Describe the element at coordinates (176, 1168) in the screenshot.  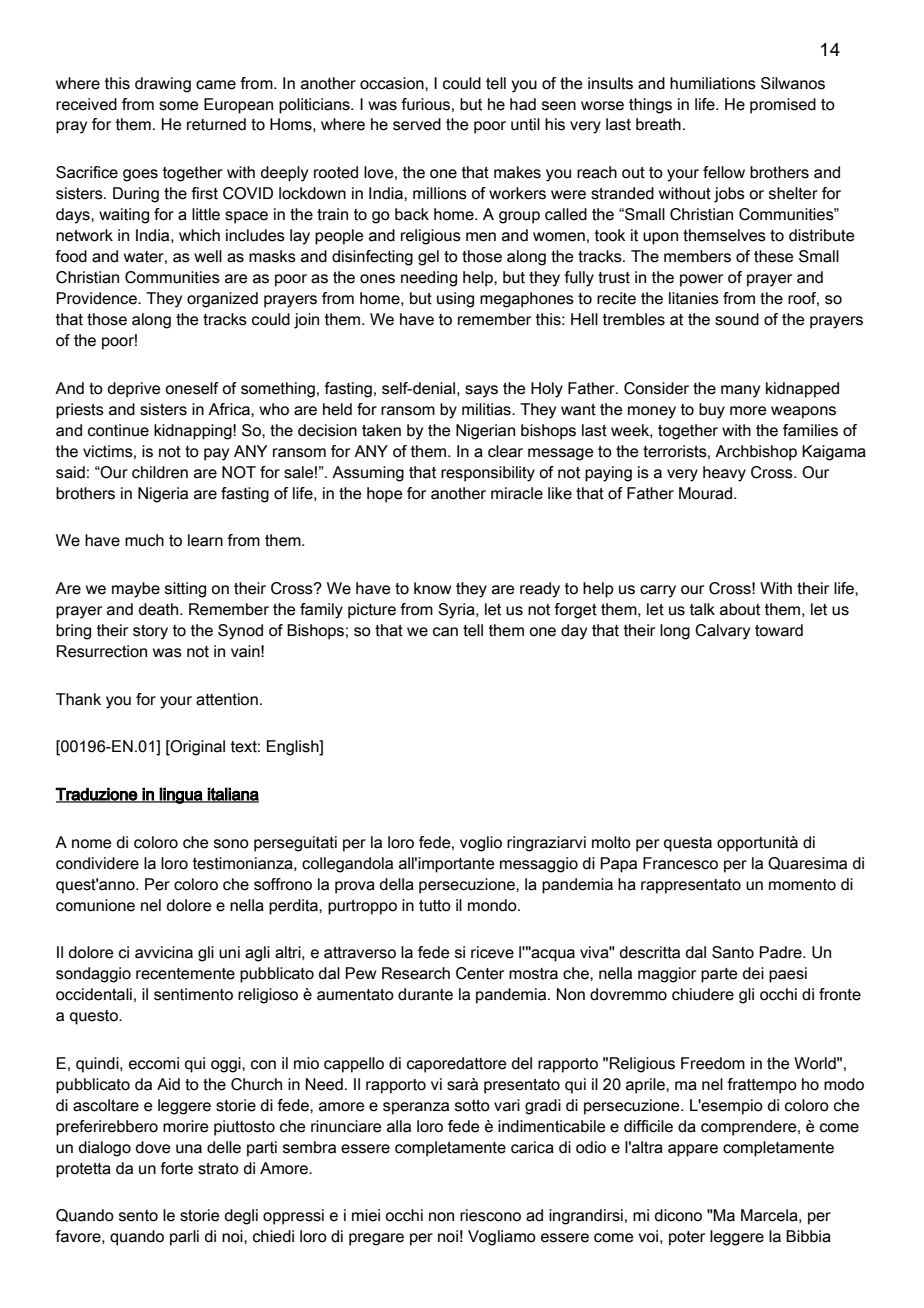
I see `forte` at that location.
